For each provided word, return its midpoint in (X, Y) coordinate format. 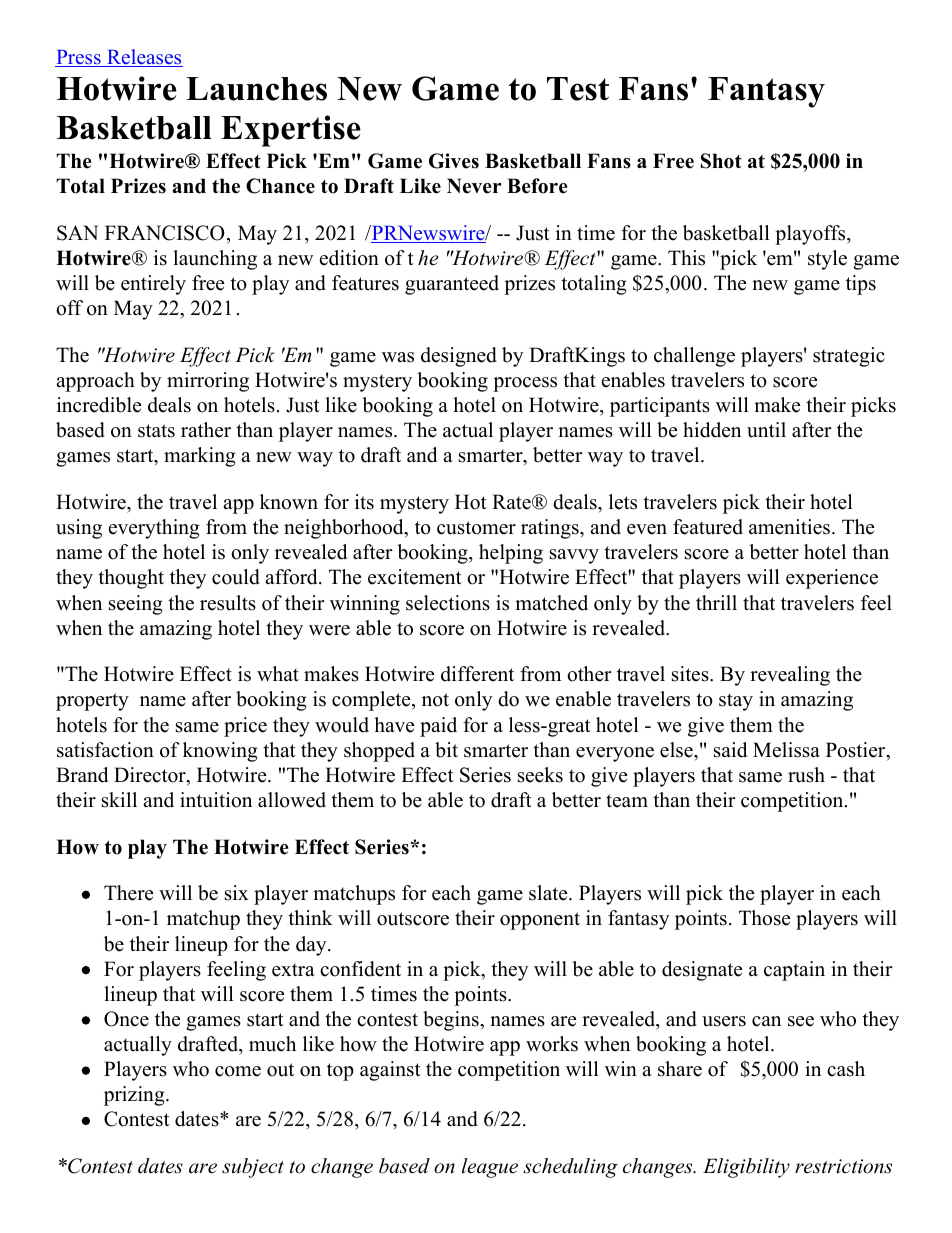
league (490, 1168)
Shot (721, 161)
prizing (135, 1096)
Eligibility (746, 1168)
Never (474, 186)
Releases (144, 58)
